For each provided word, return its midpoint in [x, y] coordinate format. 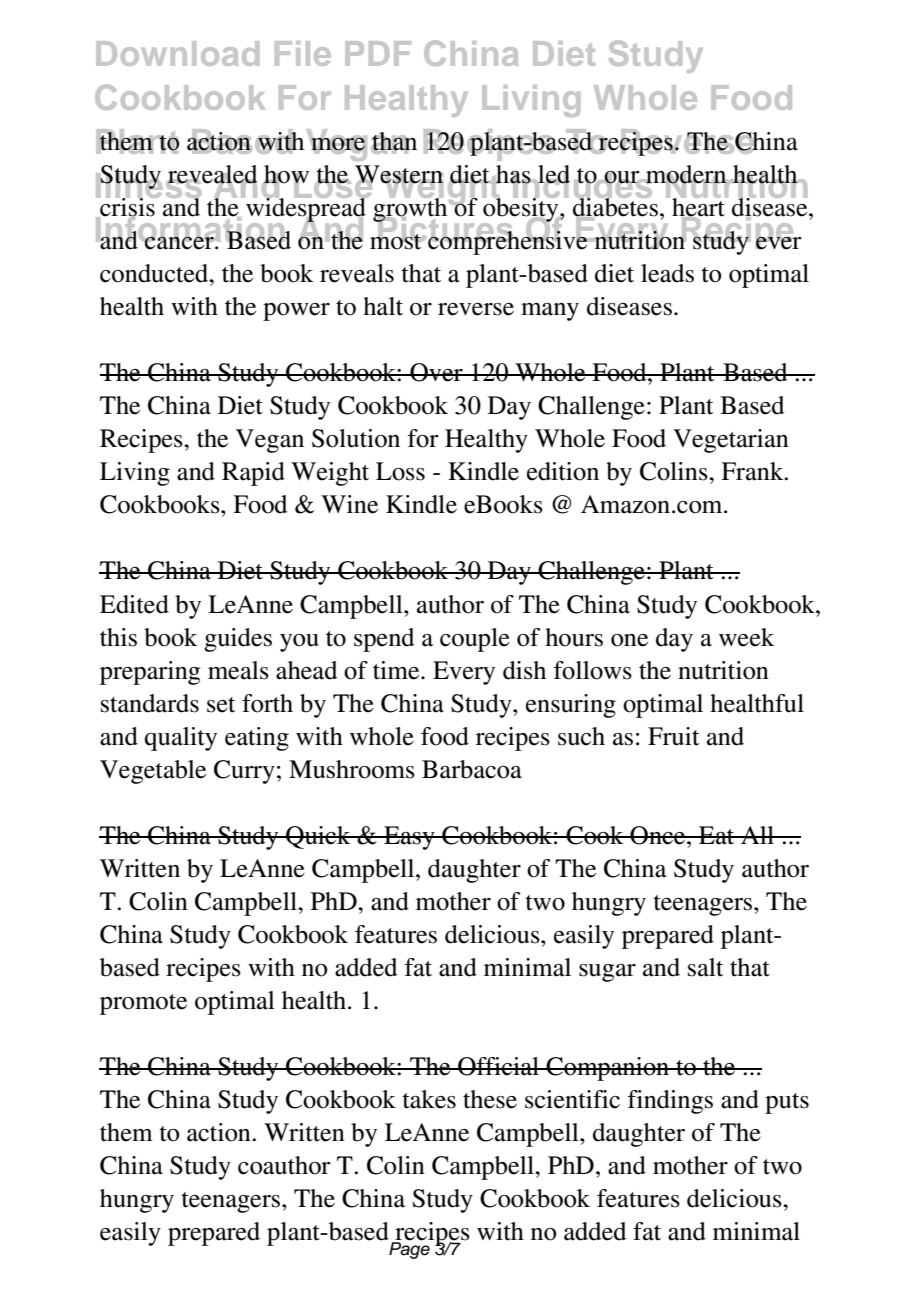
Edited [134, 604]
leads [667, 273]
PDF [378, 53]
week [746, 637]
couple [475, 640]
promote [143, 1004]
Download [177, 53]
